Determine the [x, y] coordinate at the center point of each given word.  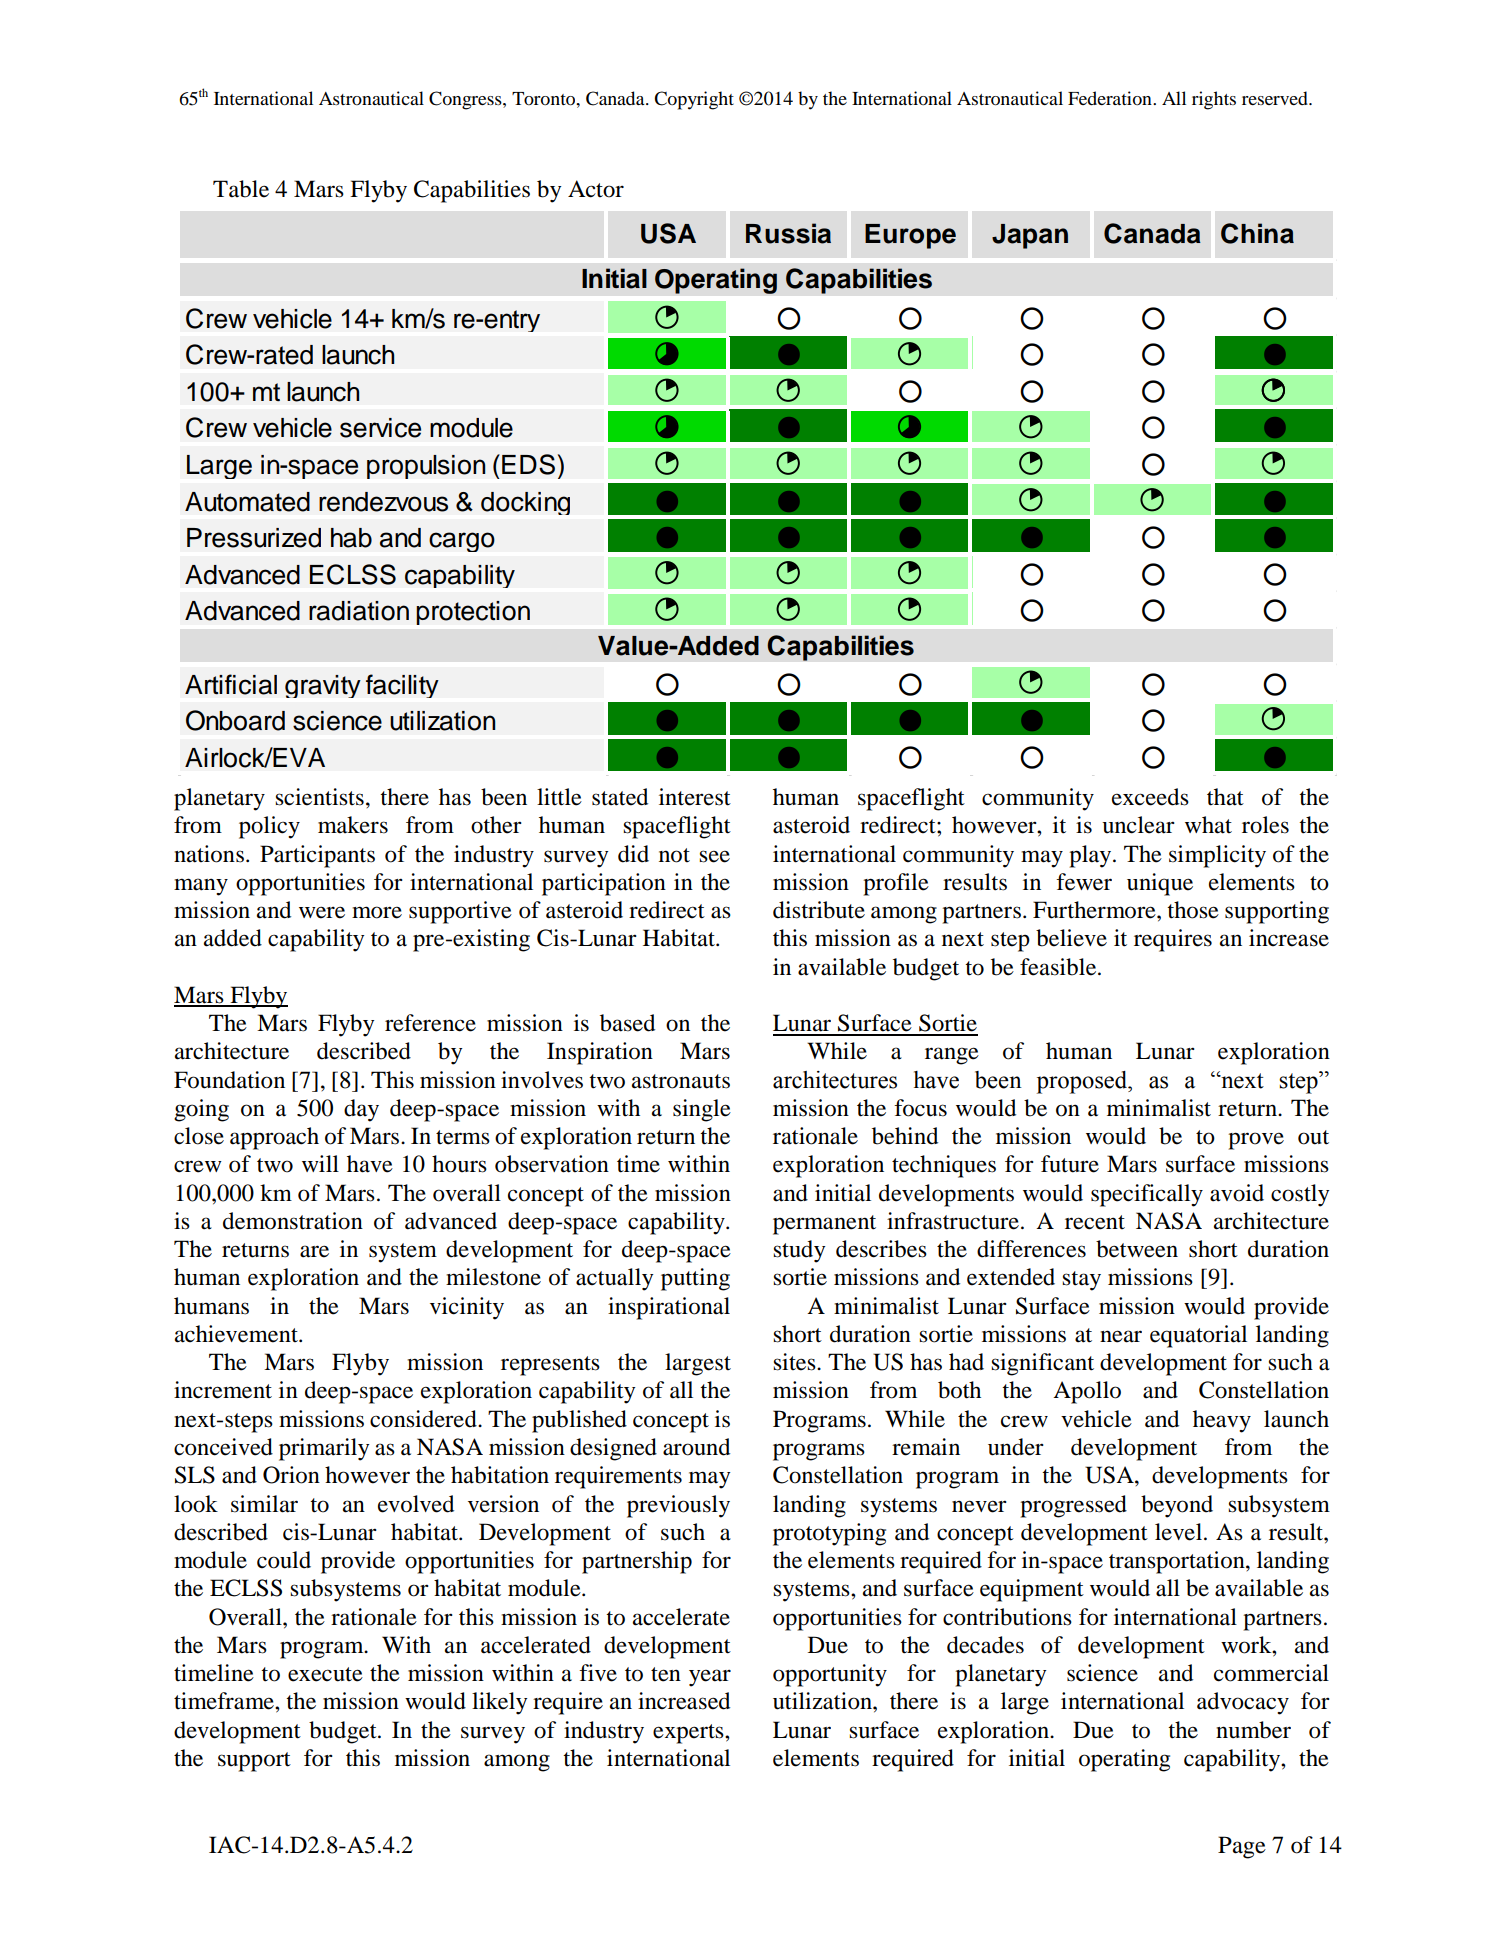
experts [689, 1734]
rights [1214, 100]
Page [1242, 1847]
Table [241, 189]
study [799, 1251]
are [314, 1251]
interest [695, 797]
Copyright [694, 100]
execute [325, 1674]
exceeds [1150, 797]
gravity [323, 686]
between [1137, 1249]
